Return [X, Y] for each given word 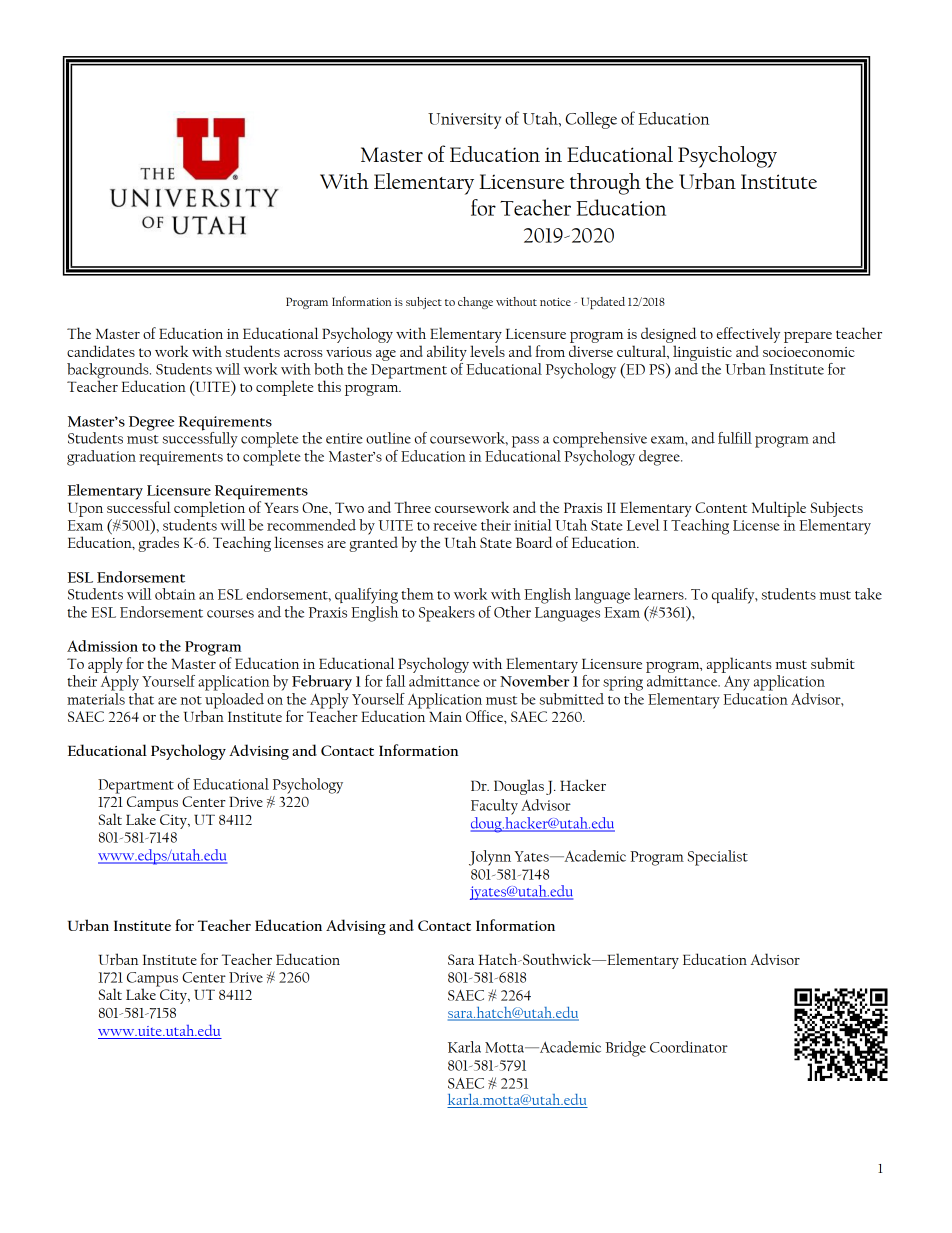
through [605, 184]
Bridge [625, 1049]
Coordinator [689, 1047]
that [141, 699]
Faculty [494, 807]
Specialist [718, 858]
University [464, 121]
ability [447, 353]
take [868, 594]
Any [737, 683]
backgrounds [109, 372]
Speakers [447, 614]
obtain [175, 594]
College [591, 120]
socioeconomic [809, 352]
